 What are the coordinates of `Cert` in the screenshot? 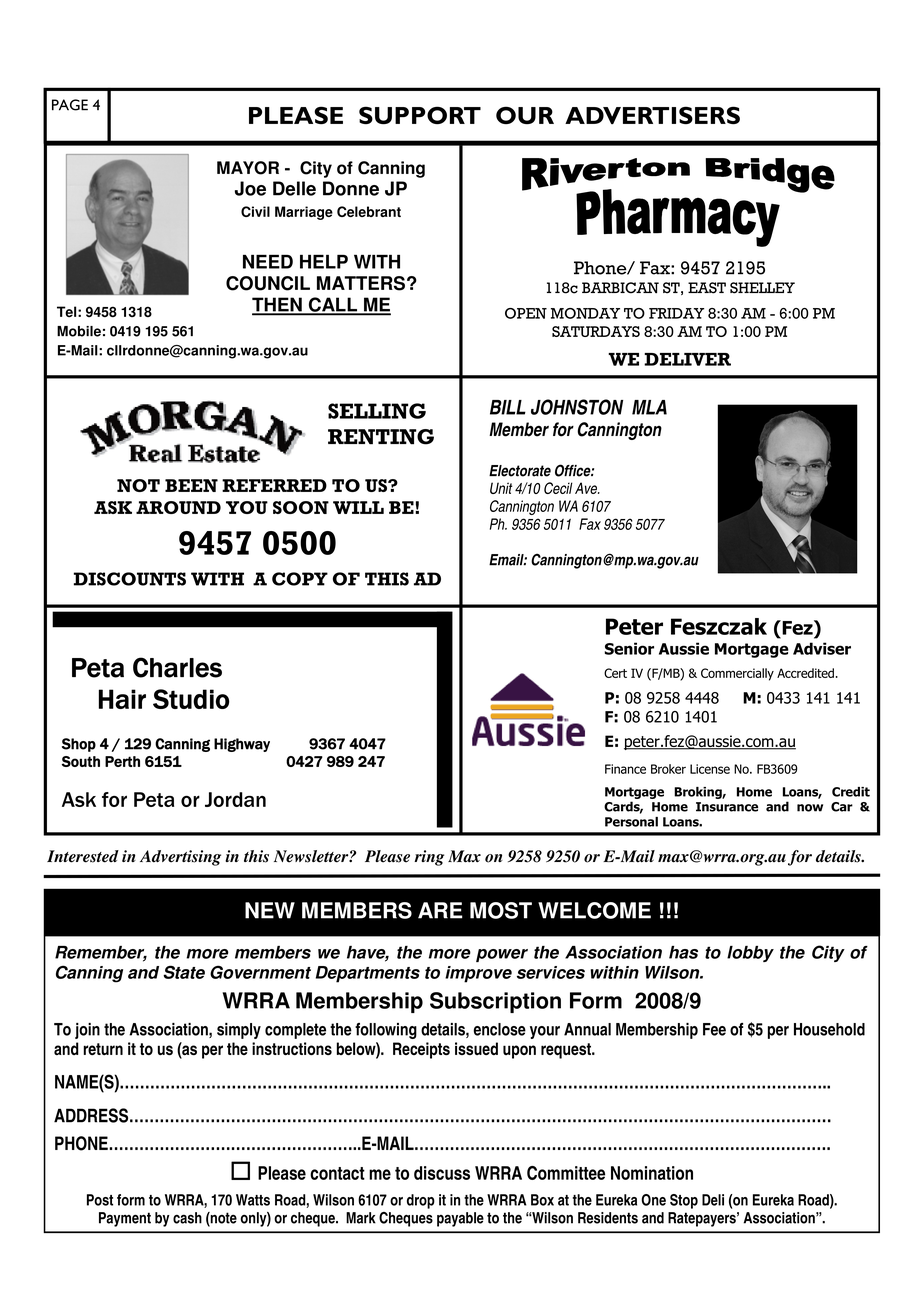 It's located at (615, 673).
